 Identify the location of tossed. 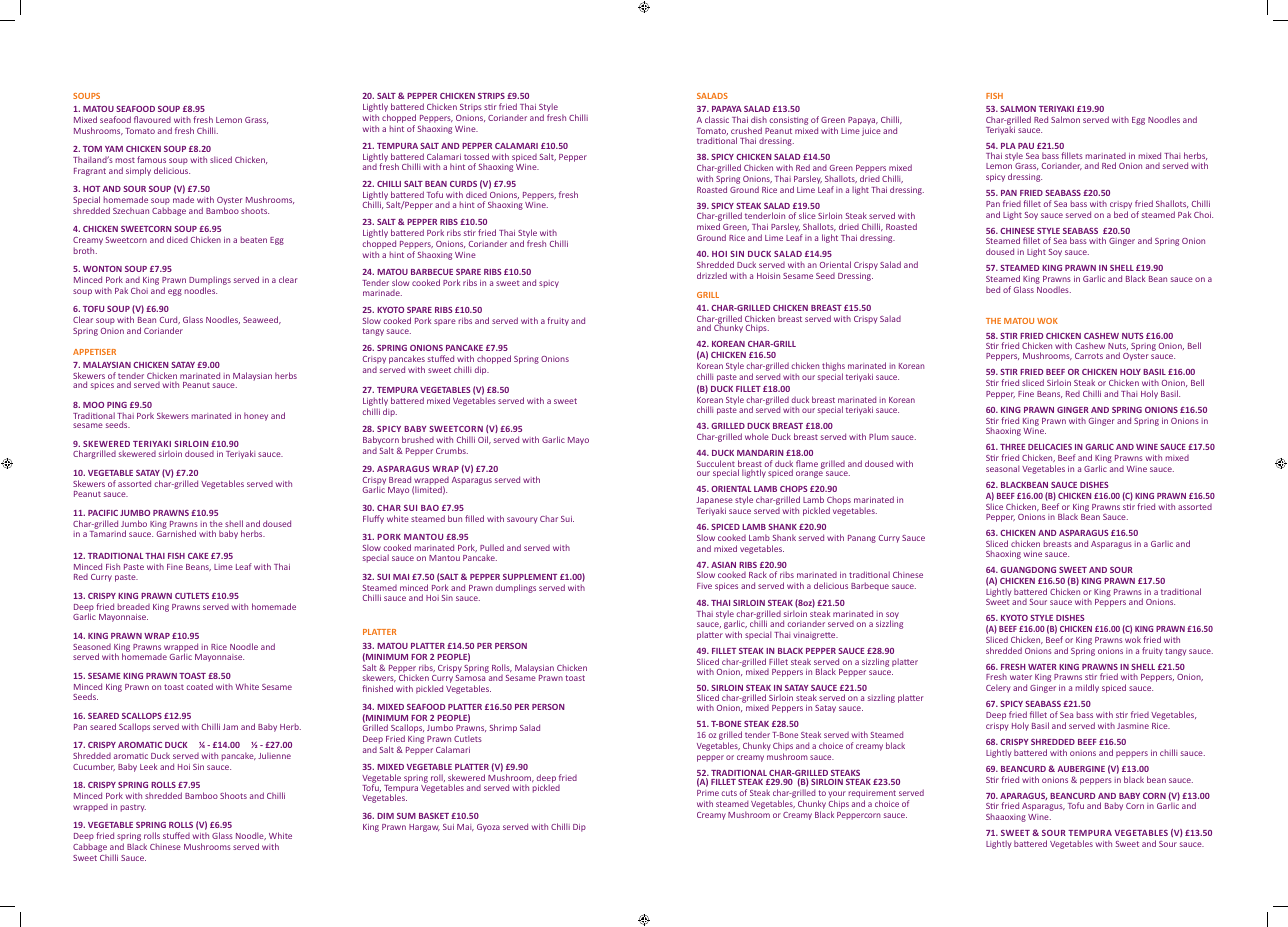
(476, 156).
